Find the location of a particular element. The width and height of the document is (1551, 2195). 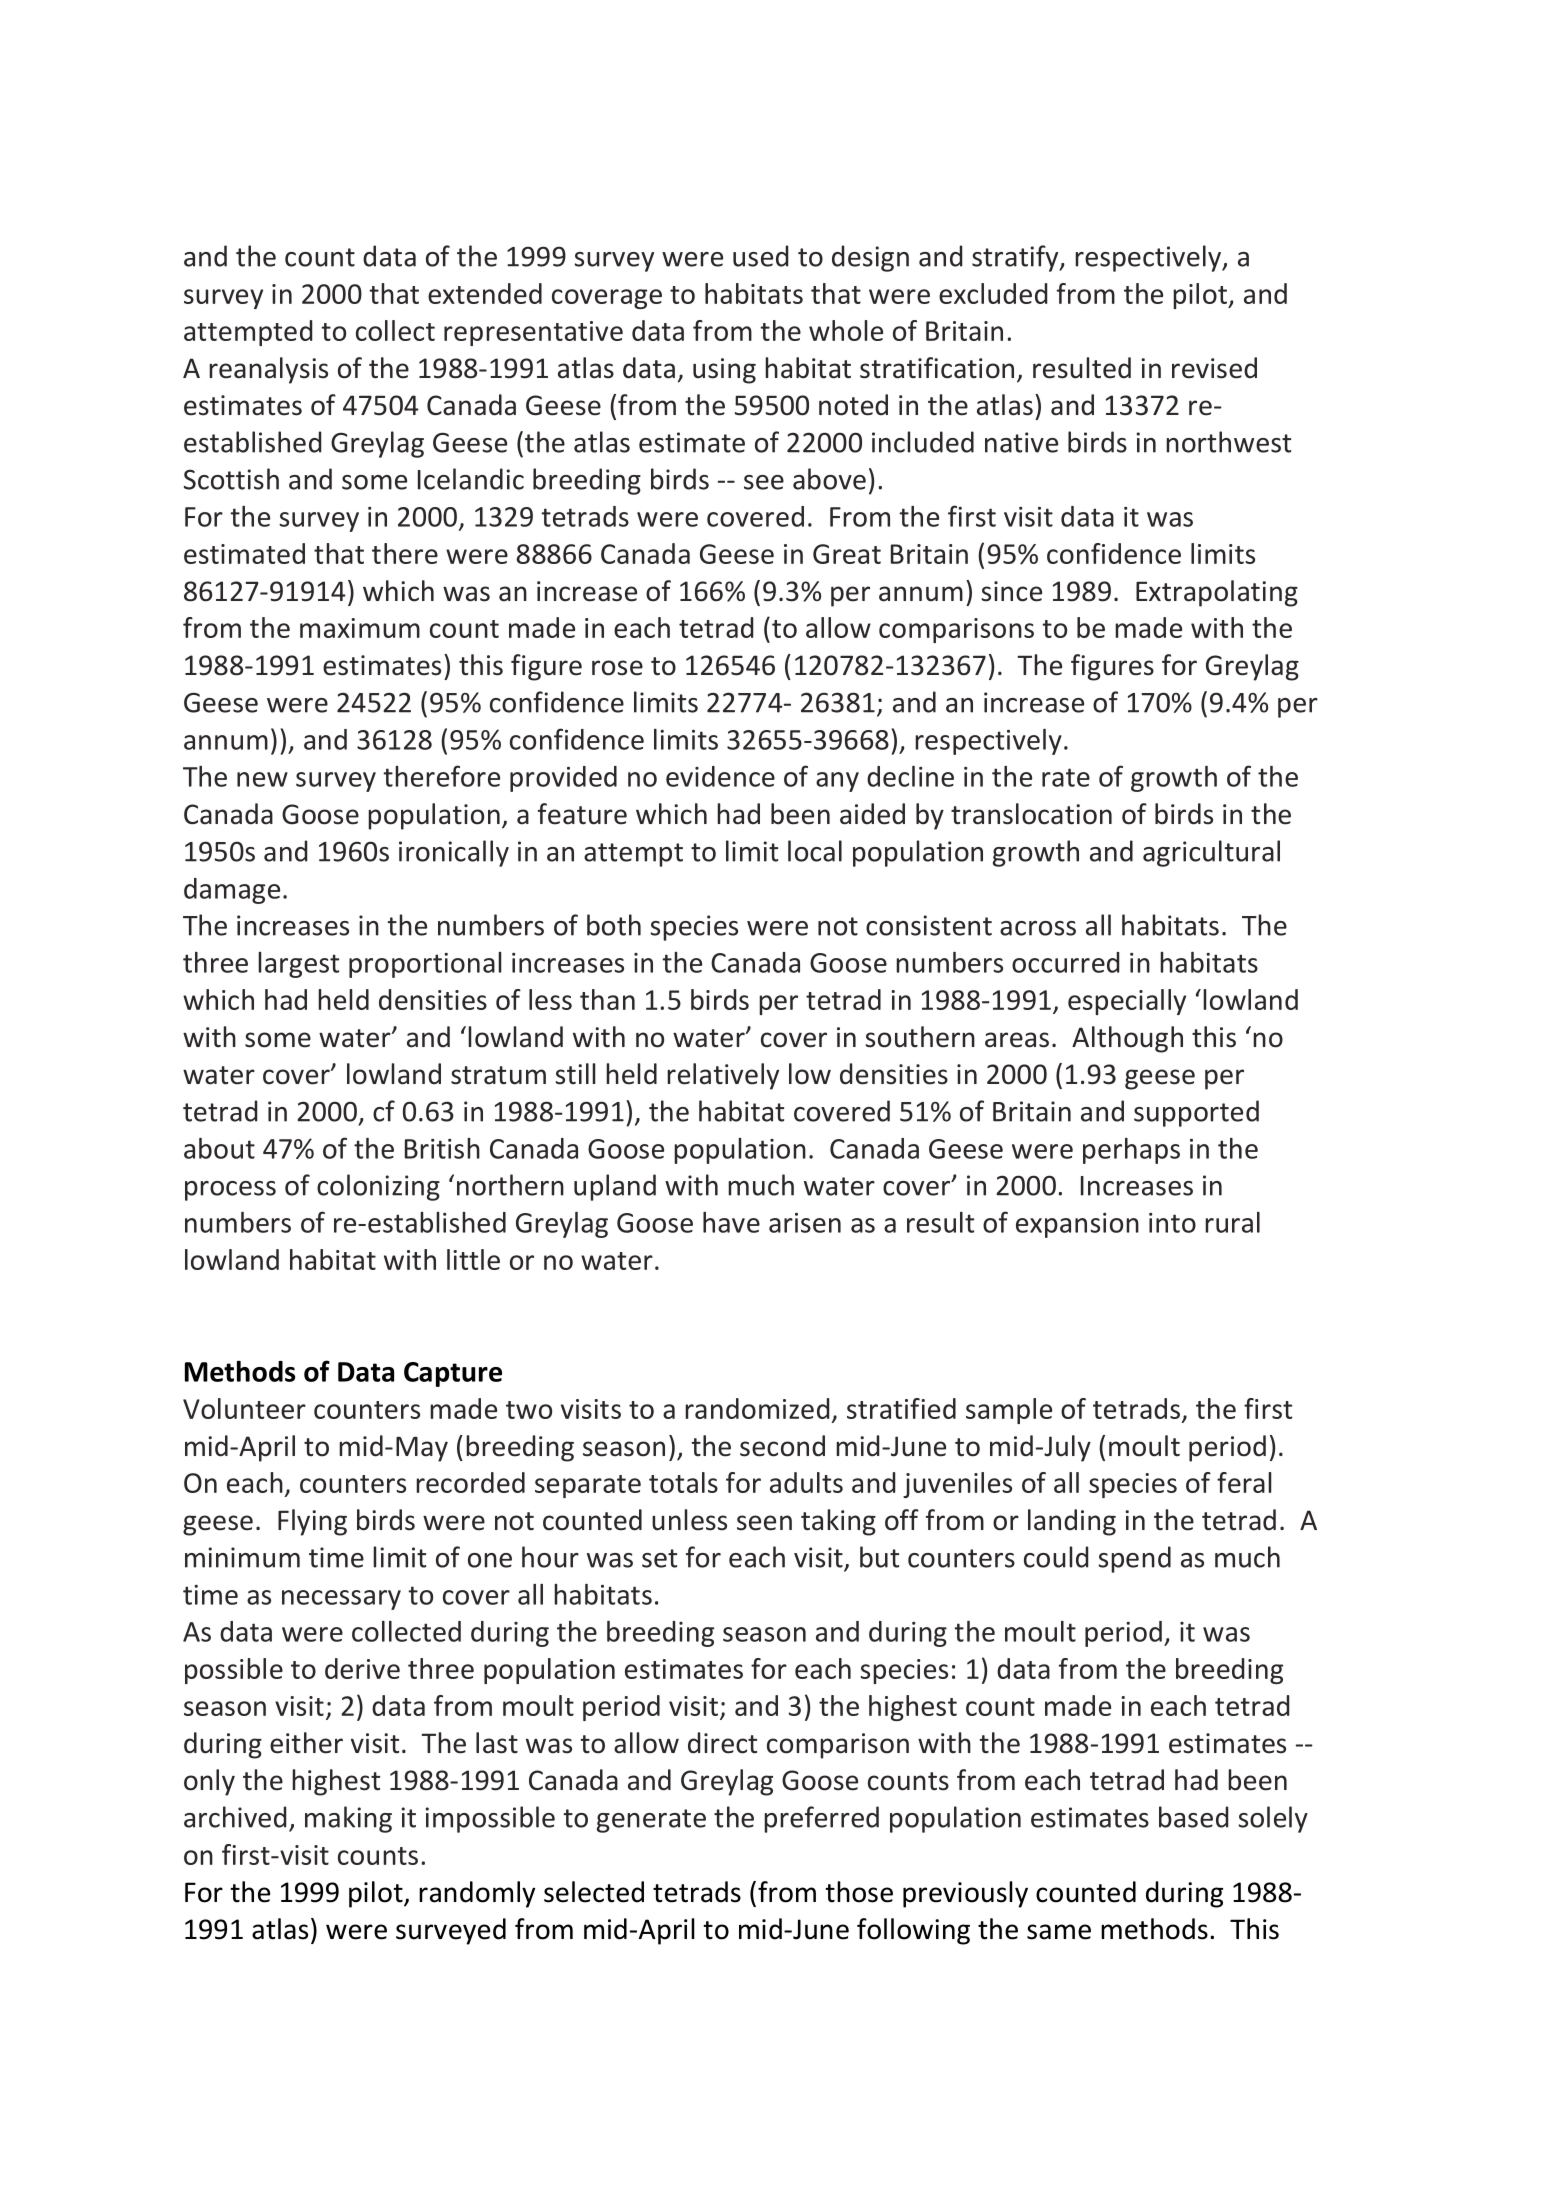

supported is located at coordinates (1196, 1113).
